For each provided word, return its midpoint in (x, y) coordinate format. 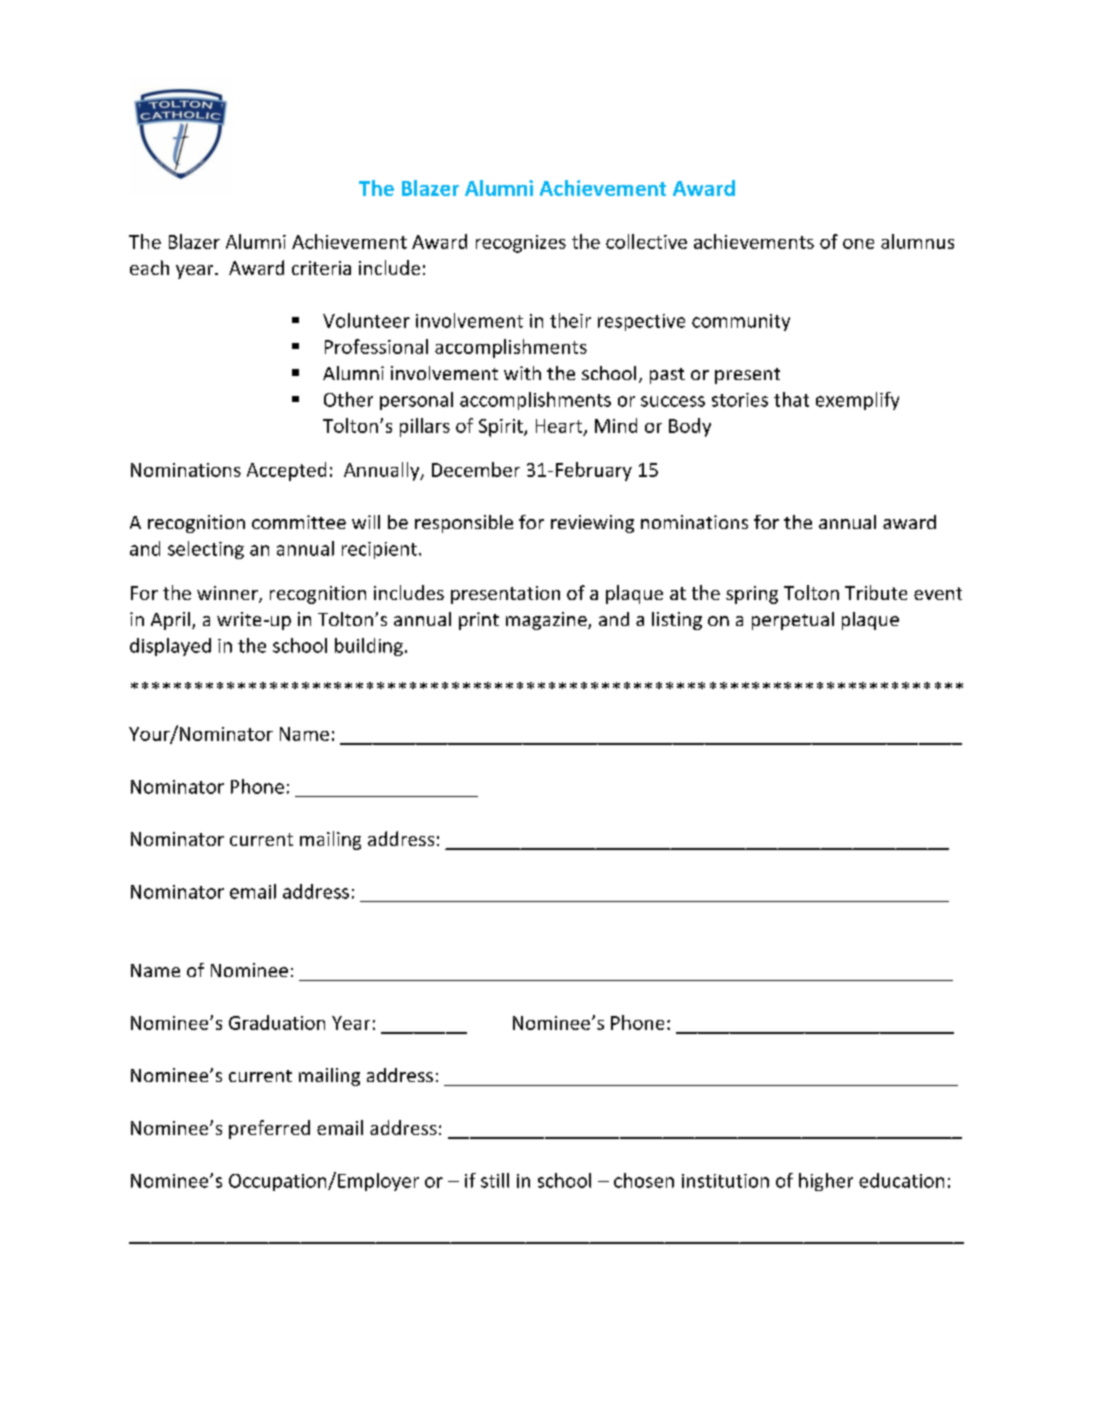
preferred (269, 1129)
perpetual (793, 621)
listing (677, 621)
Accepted (286, 471)
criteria (321, 268)
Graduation (277, 1022)
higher (826, 1182)
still (495, 1180)
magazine (547, 621)
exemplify (857, 401)
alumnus (917, 241)
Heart (560, 427)
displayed (170, 647)
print (479, 621)
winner (228, 594)
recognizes (521, 244)
